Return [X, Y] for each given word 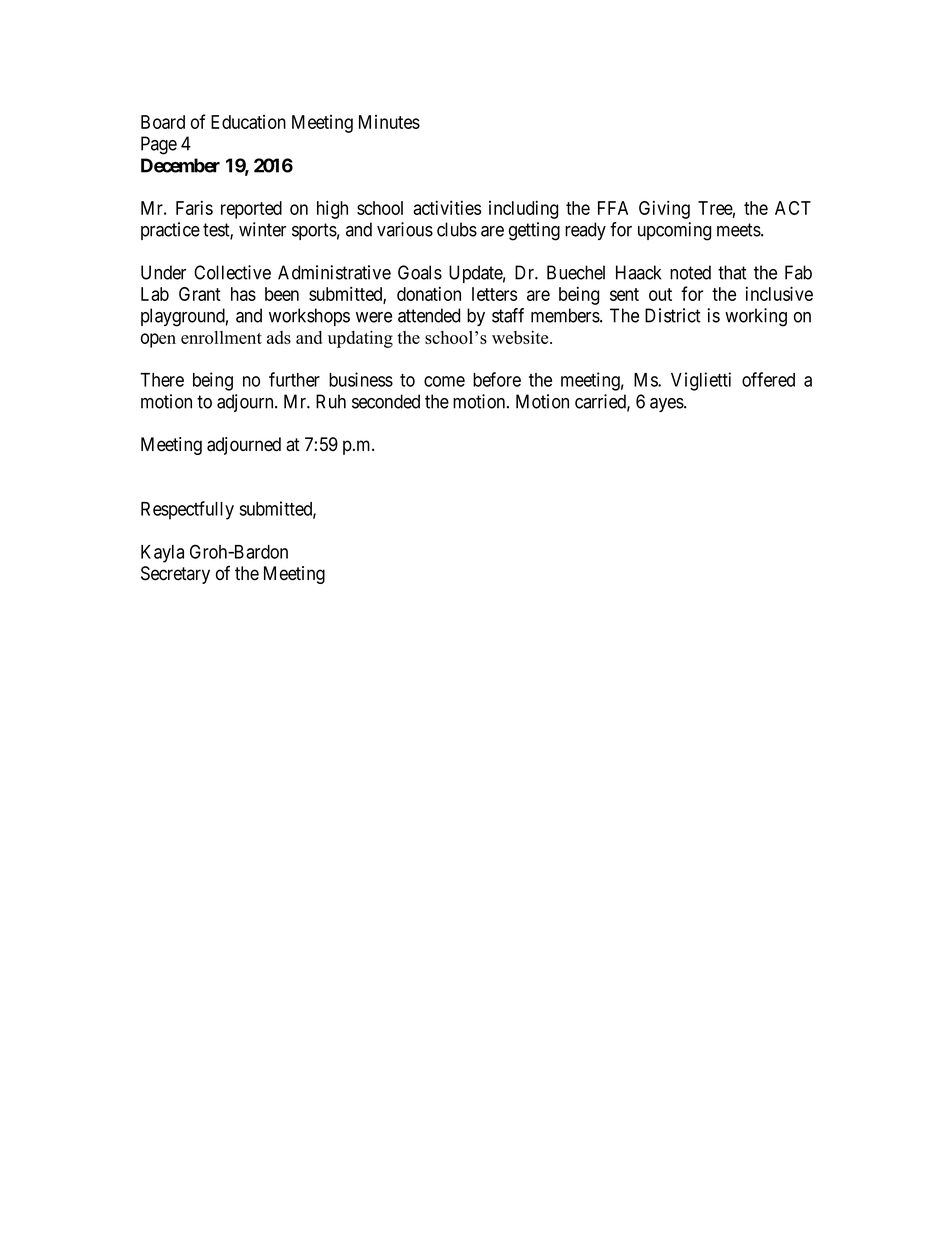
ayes [667, 405]
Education [248, 122]
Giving [664, 209]
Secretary [175, 575]
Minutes [389, 122]
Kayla [162, 554]
